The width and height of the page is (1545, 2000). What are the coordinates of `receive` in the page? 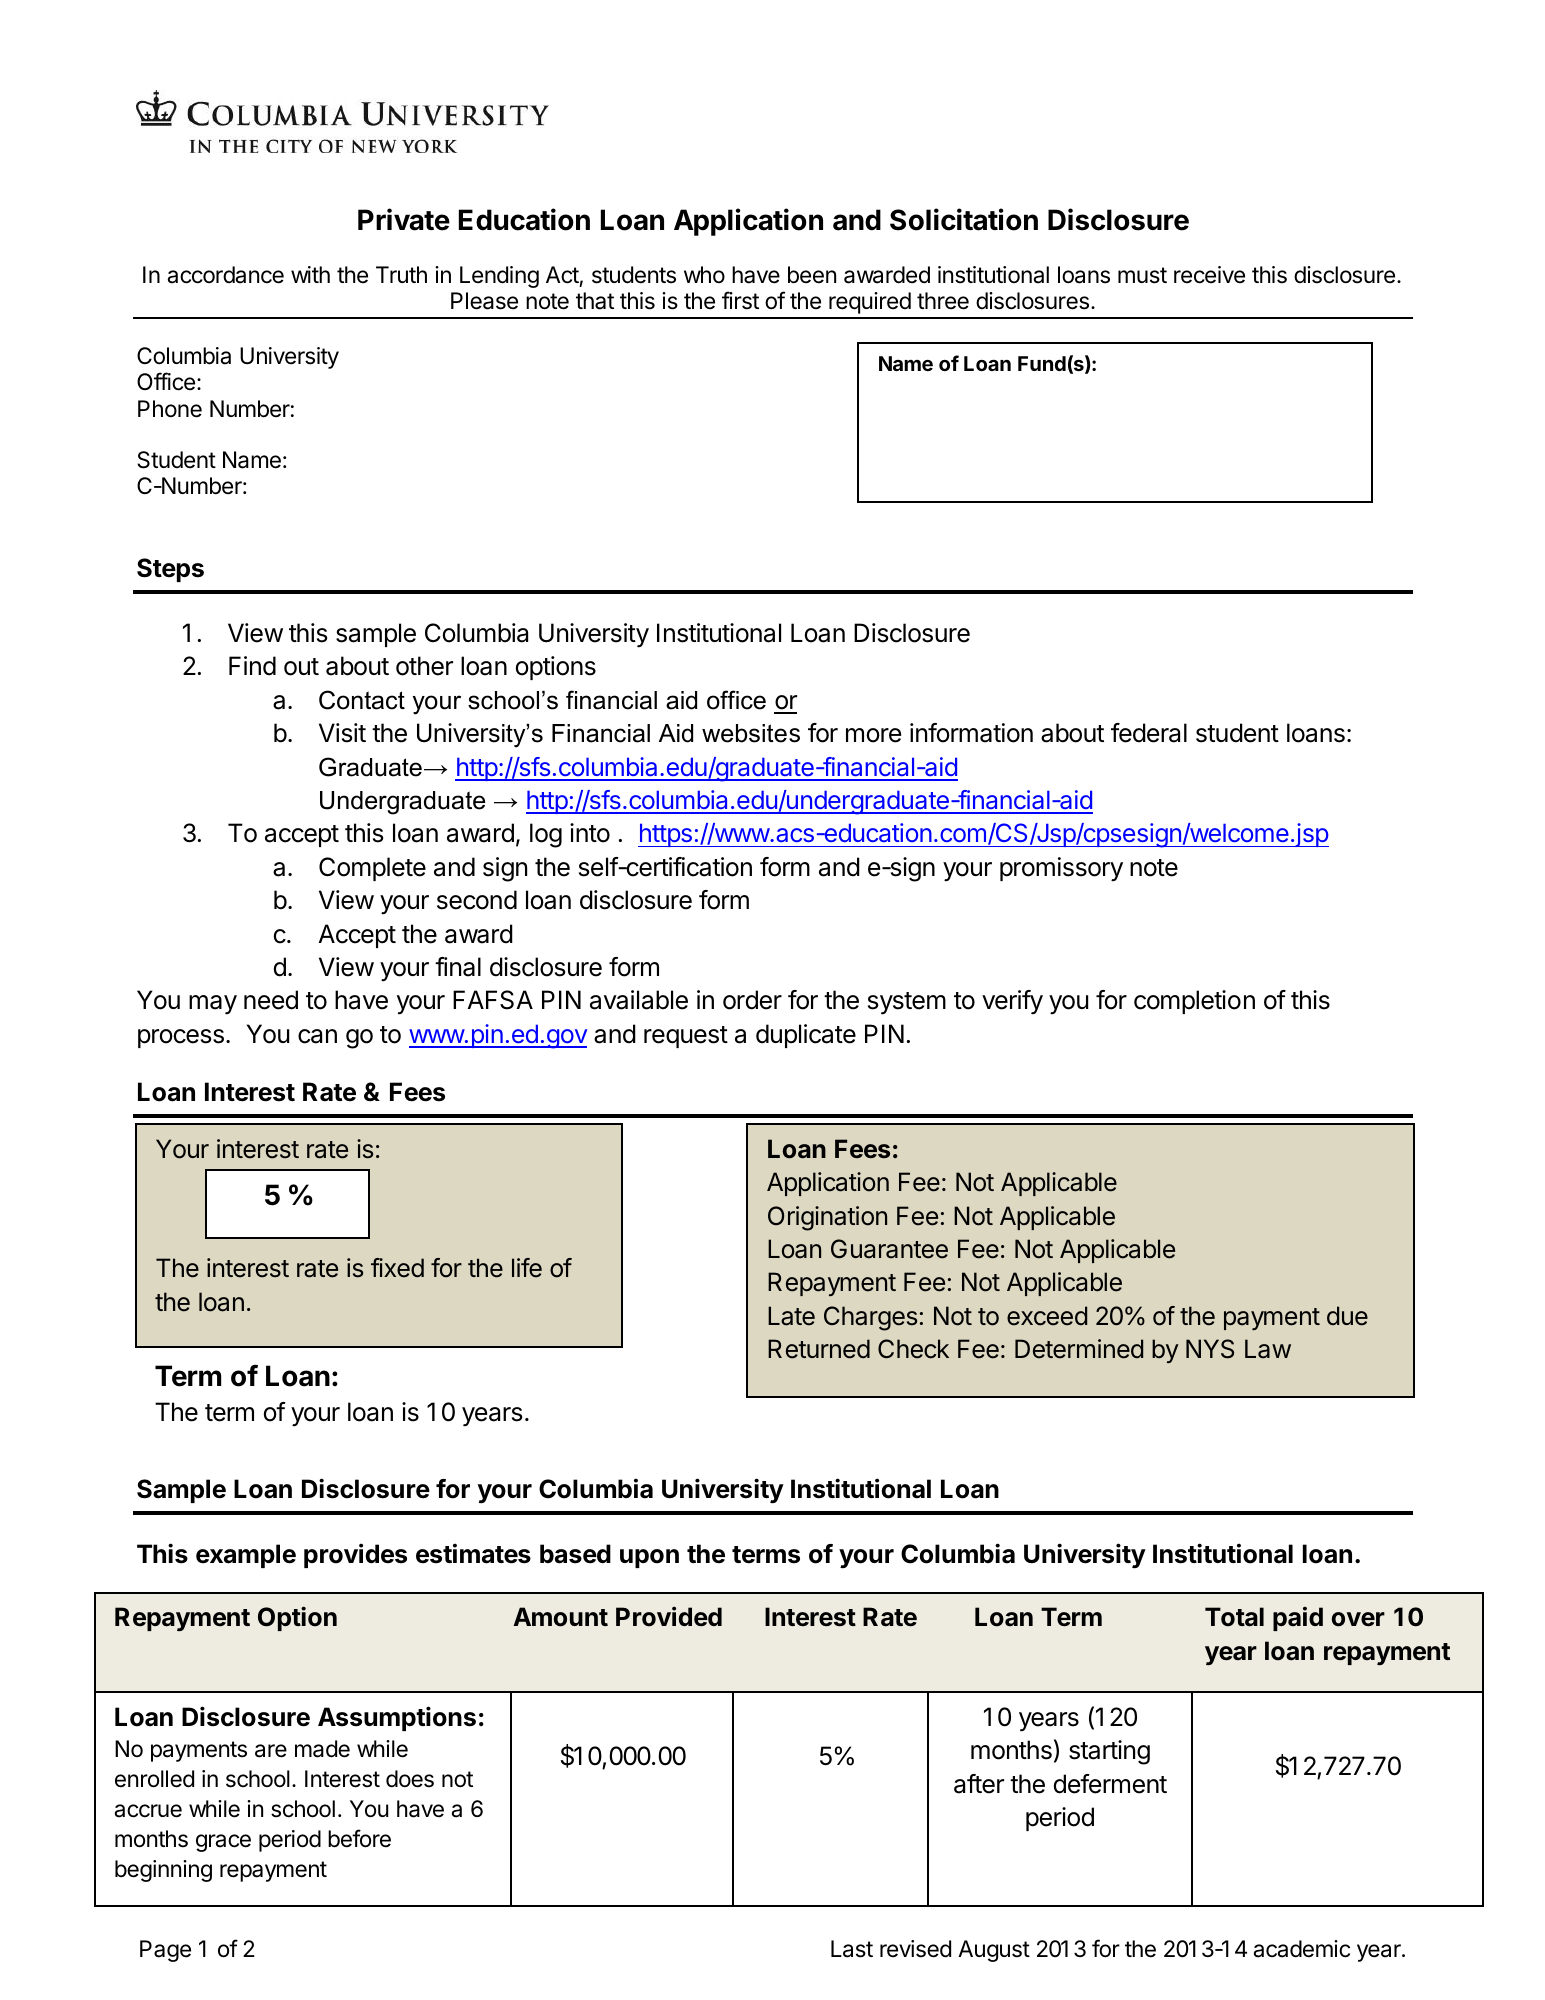 It's located at (1209, 275).
